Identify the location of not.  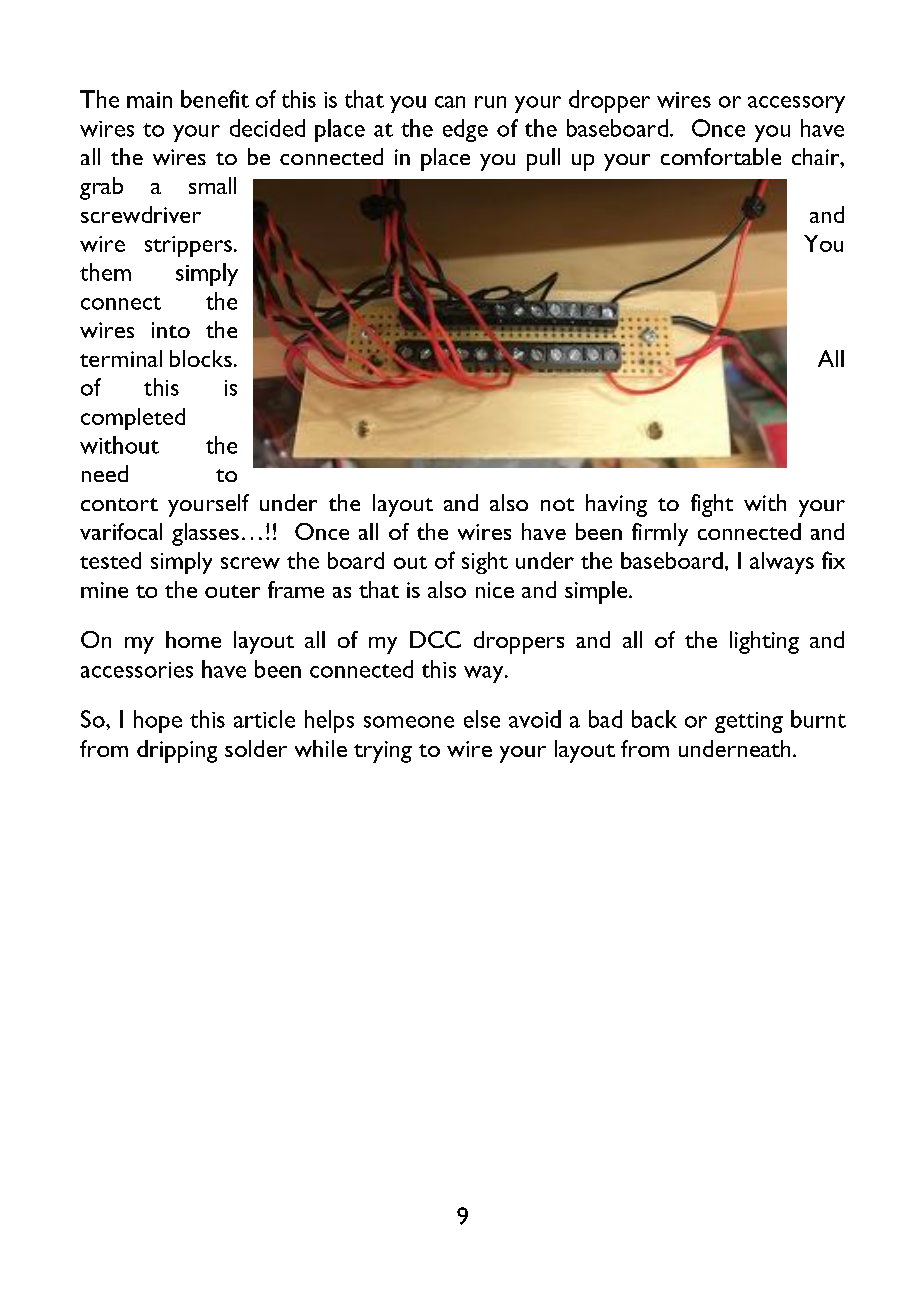
(557, 504).
